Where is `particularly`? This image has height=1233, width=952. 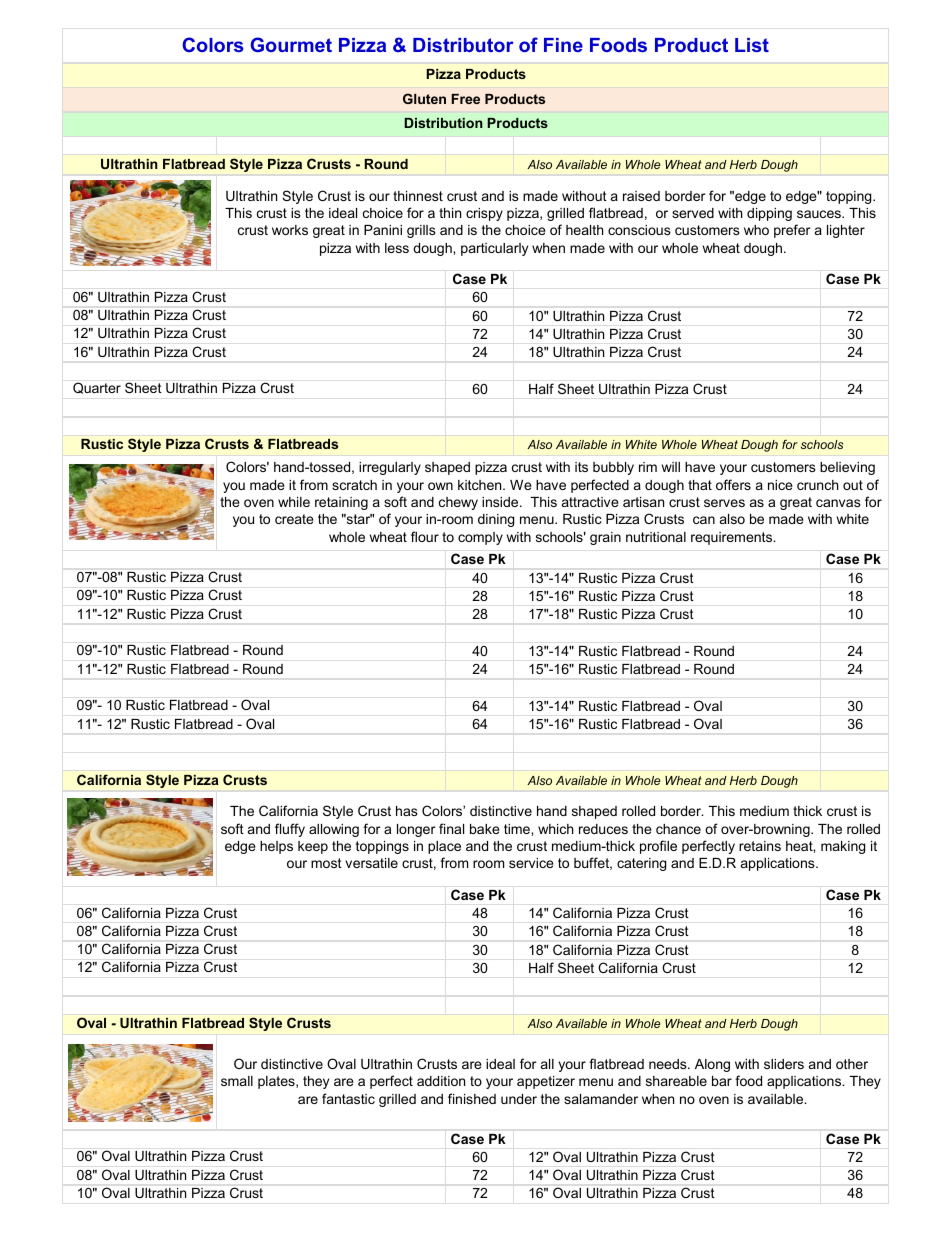 particularly is located at coordinates (494, 249).
